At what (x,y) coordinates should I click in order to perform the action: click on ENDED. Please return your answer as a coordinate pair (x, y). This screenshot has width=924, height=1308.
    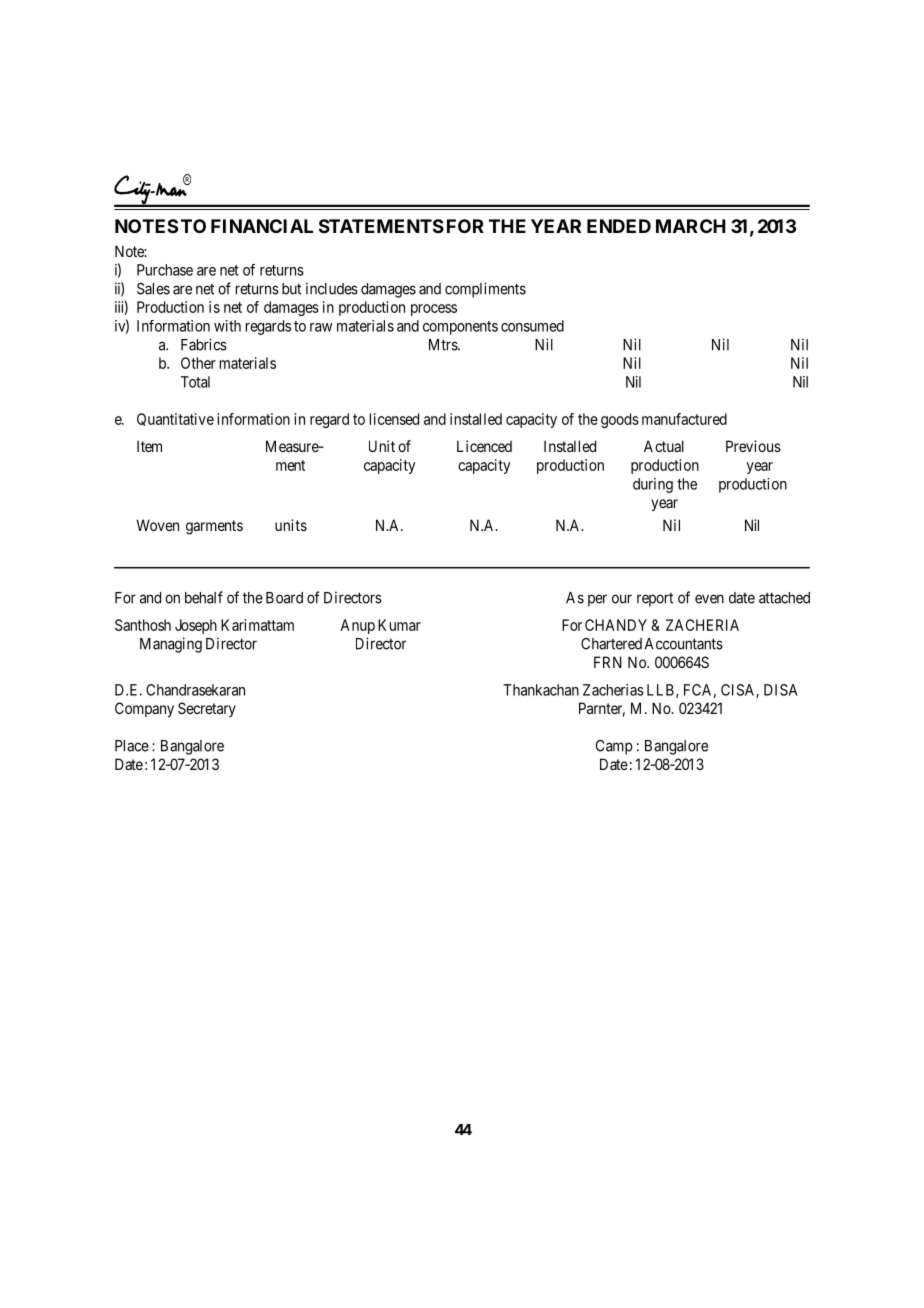
    Looking at the image, I should click on (619, 226).
